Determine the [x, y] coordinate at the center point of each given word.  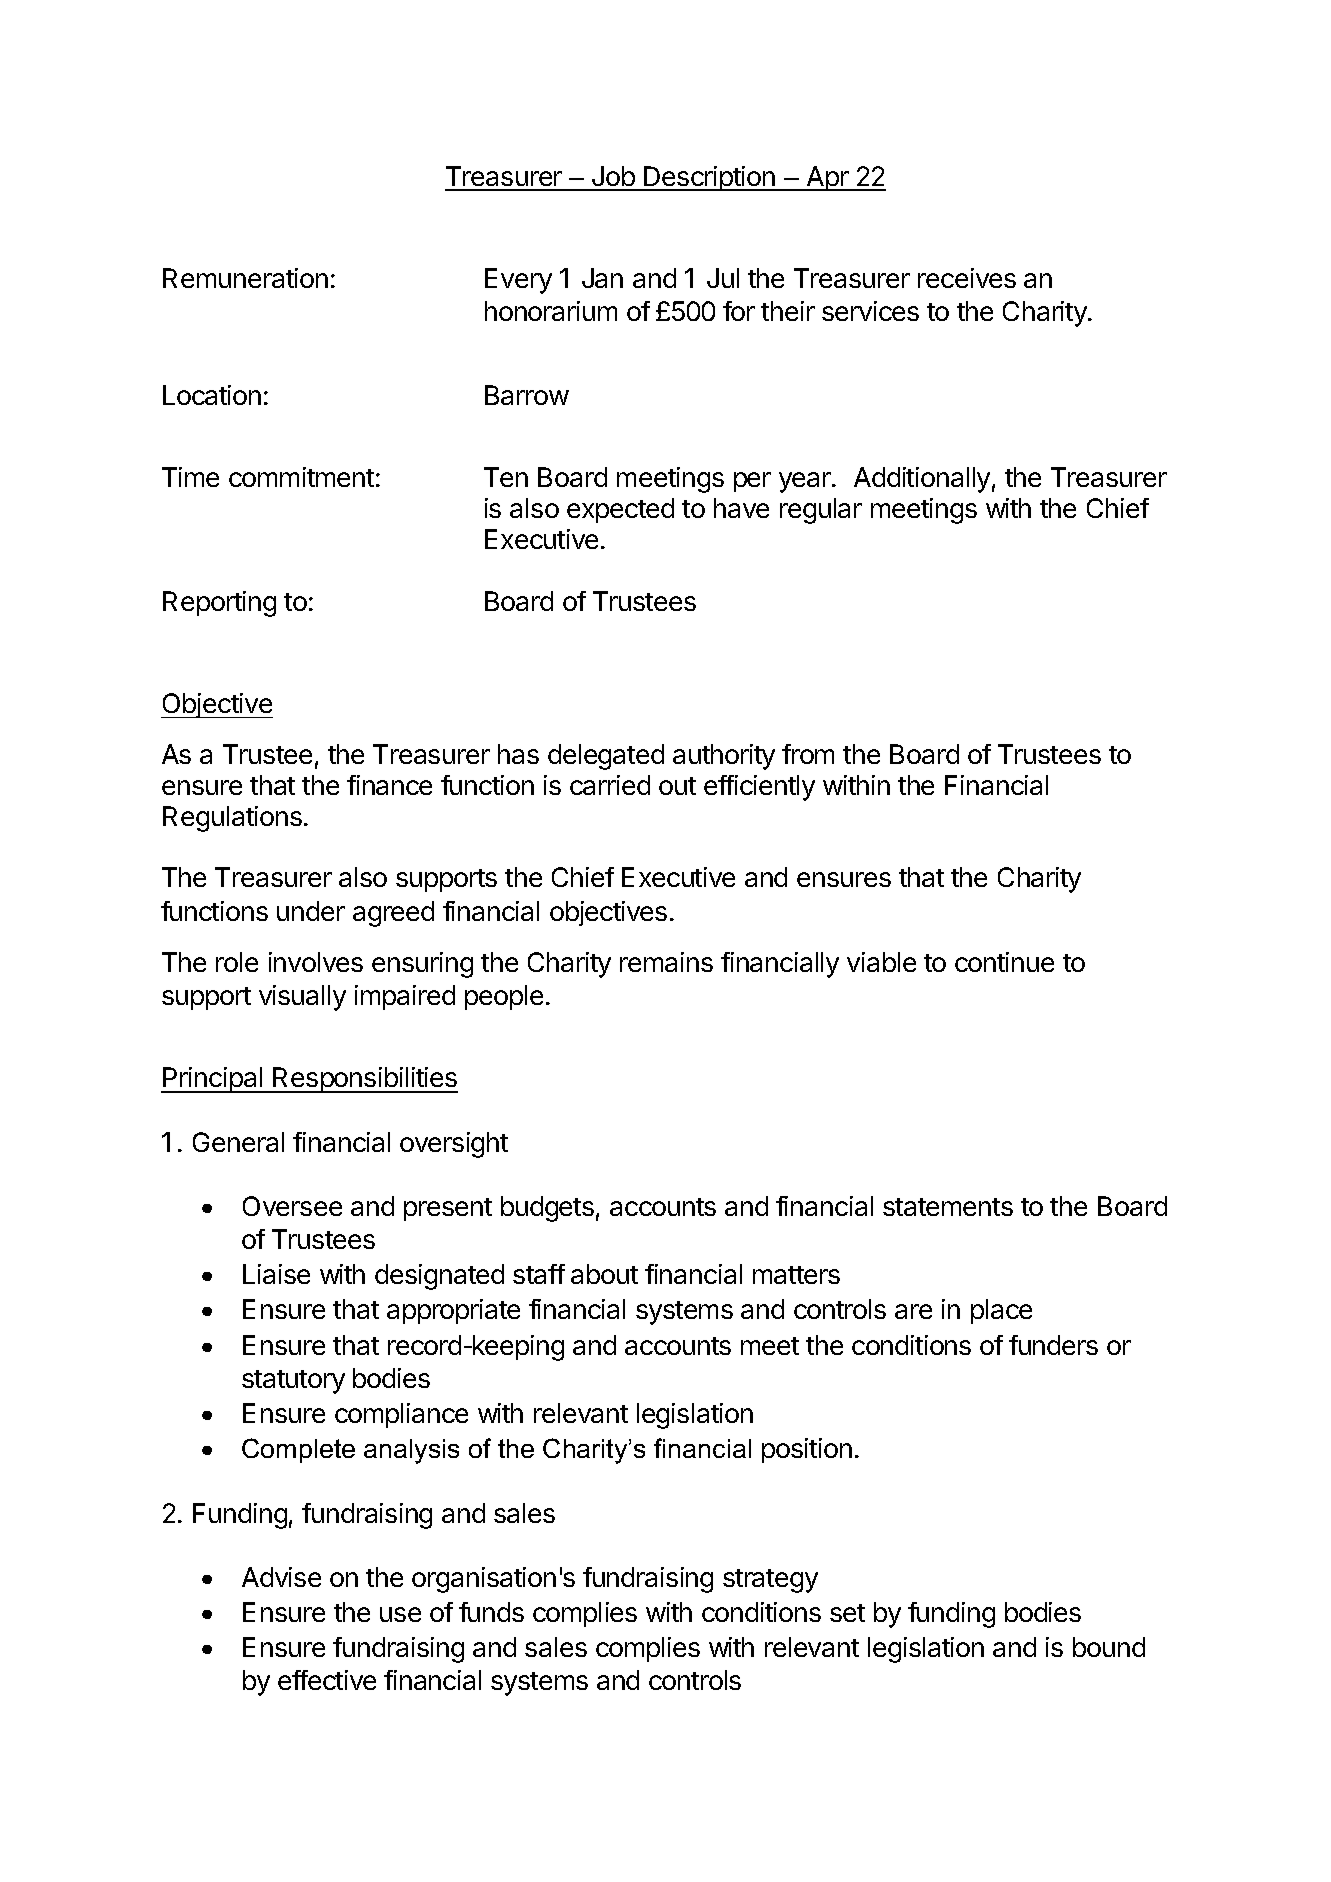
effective [327, 1680]
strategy [770, 1581]
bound [1109, 1647]
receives [967, 278]
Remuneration [245, 278]
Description [709, 178]
